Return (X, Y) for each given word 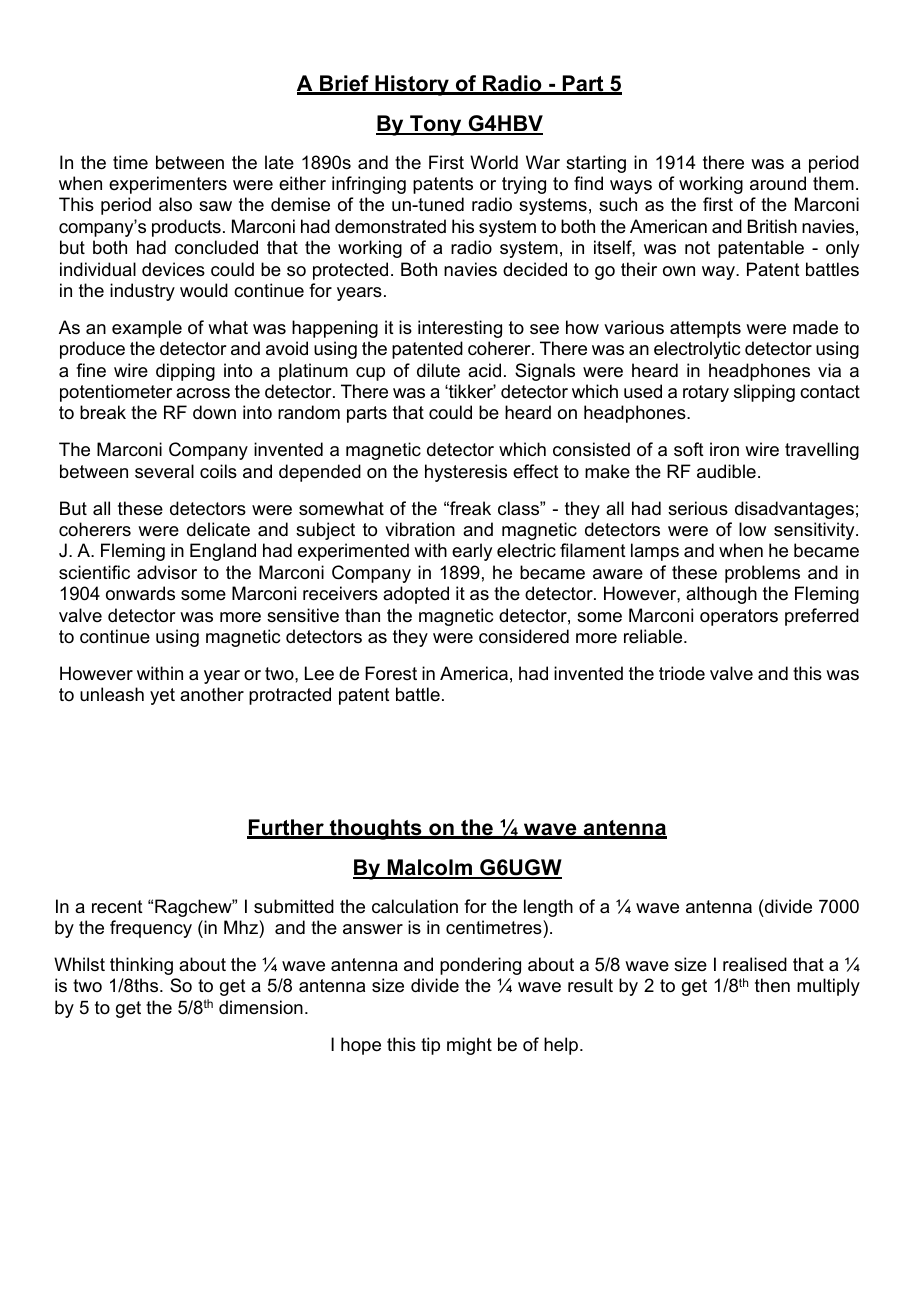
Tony (436, 125)
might (469, 1046)
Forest (391, 673)
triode (682, 673)
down (214, 412)
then (772, 985)
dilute (438, 370)
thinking (141, 966)
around (778, 183)
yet (162, 696)
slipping (764, 393)
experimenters (168, 185)
